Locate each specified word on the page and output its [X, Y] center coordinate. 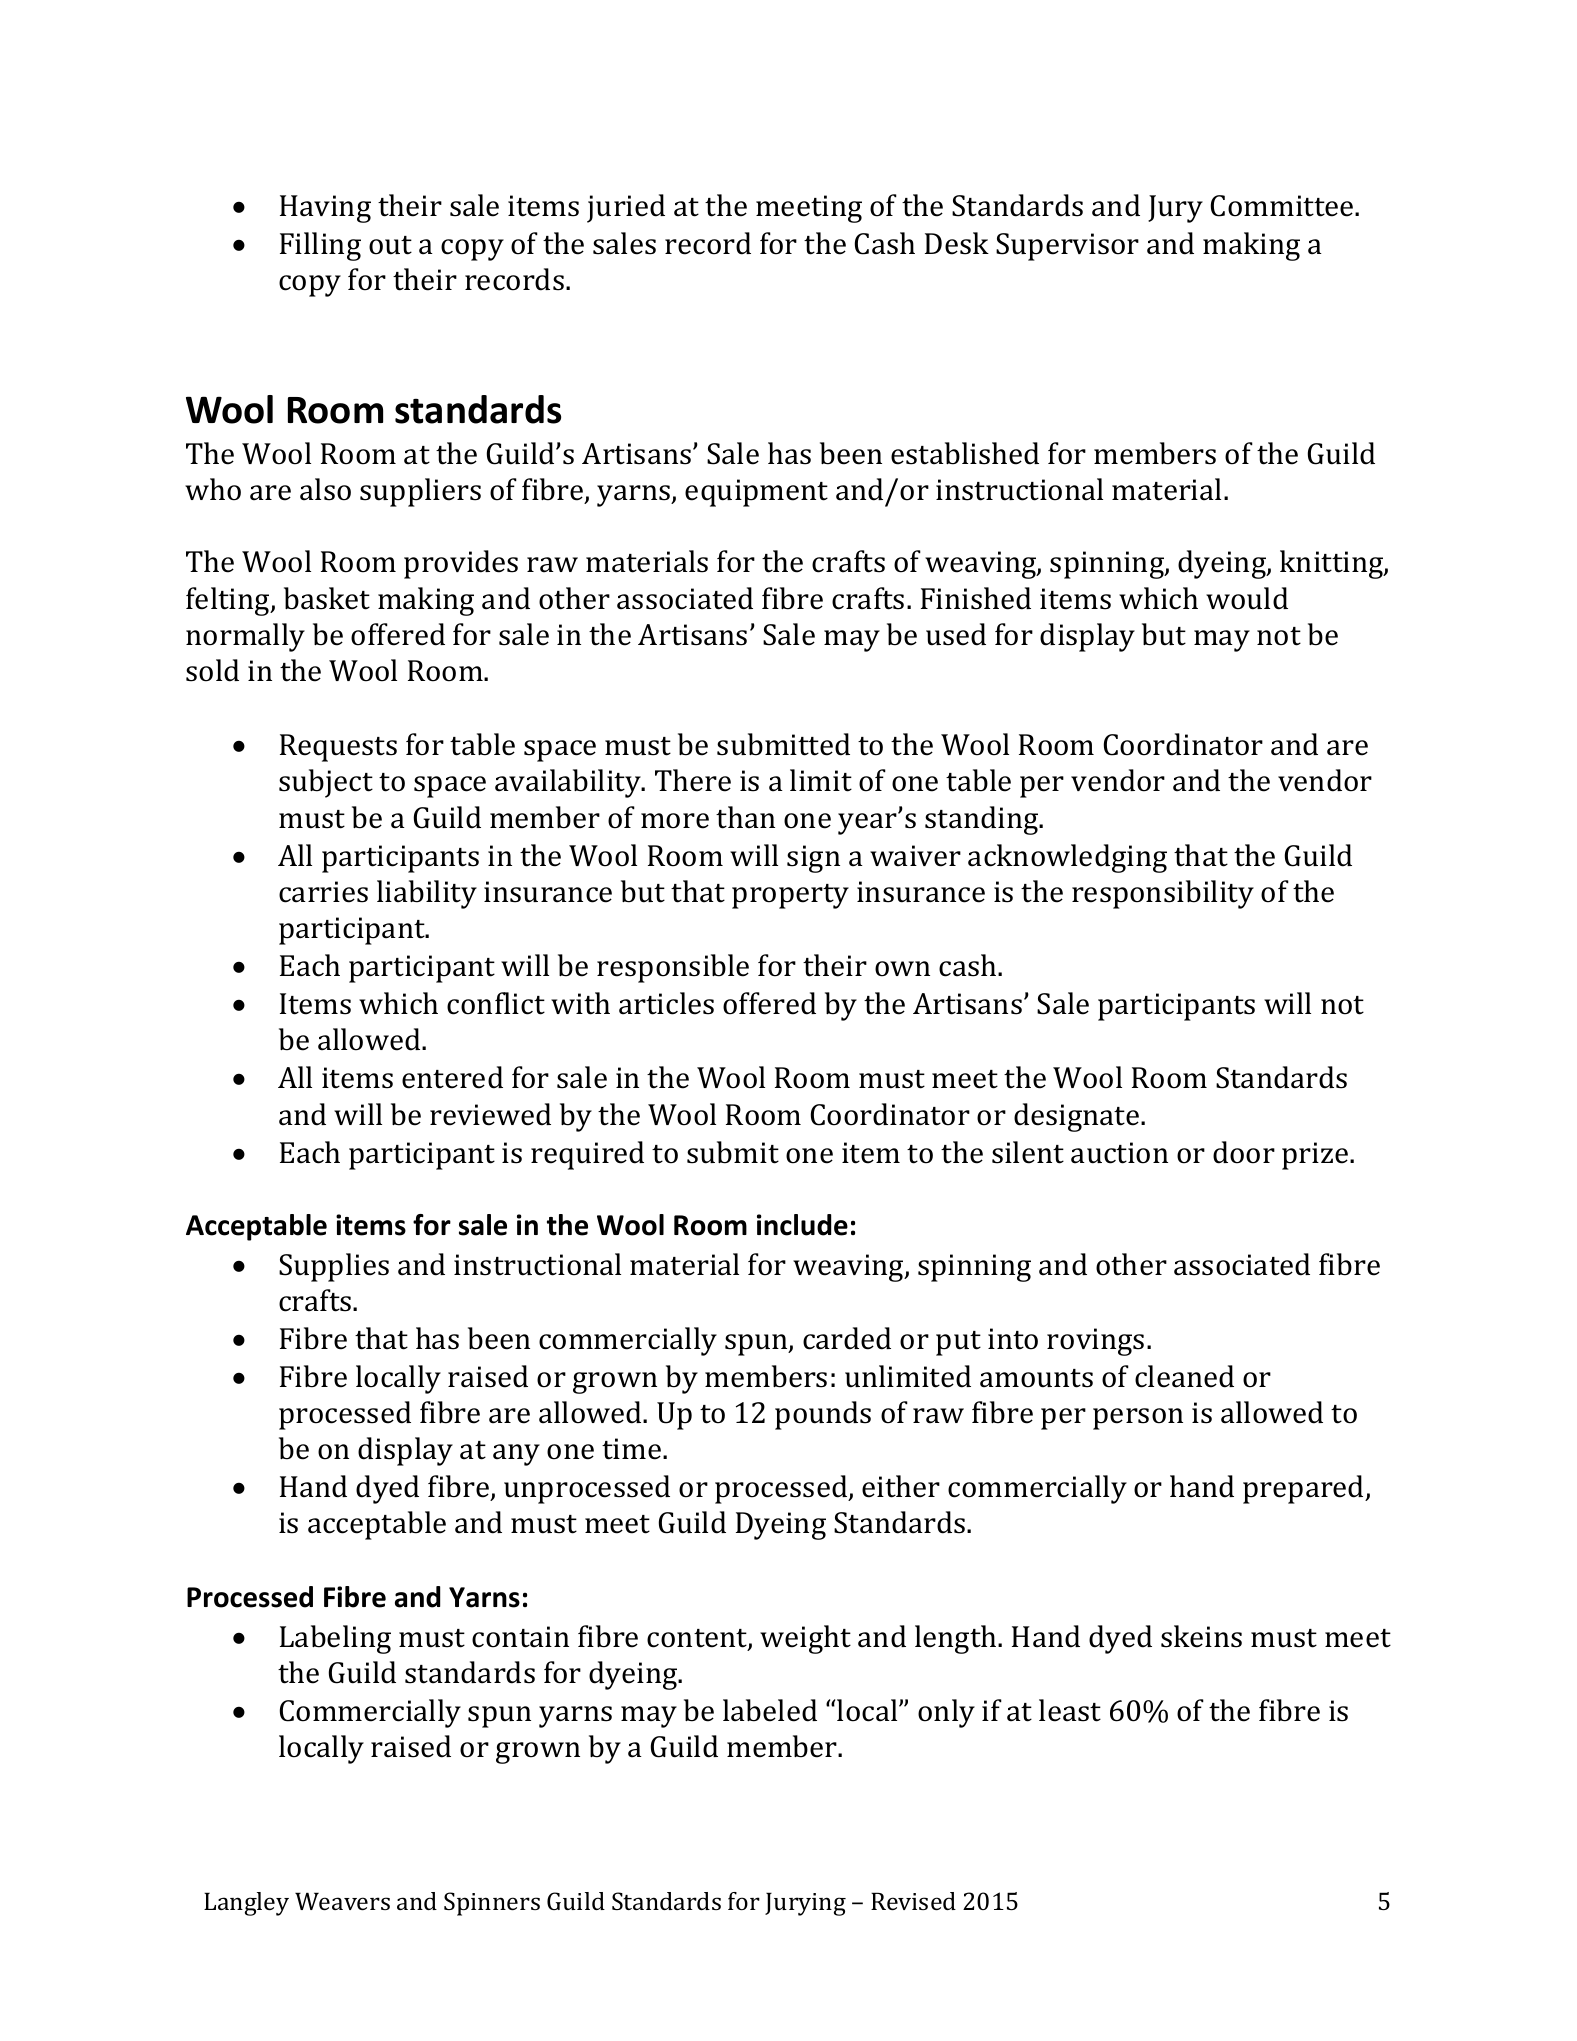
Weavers [342, 1901]
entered [452, 1077]
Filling [320, 246]
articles [666, 1003]
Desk [957, 243]
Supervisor [1067, 247]
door [1244, 1152]
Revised [913, 1901]
